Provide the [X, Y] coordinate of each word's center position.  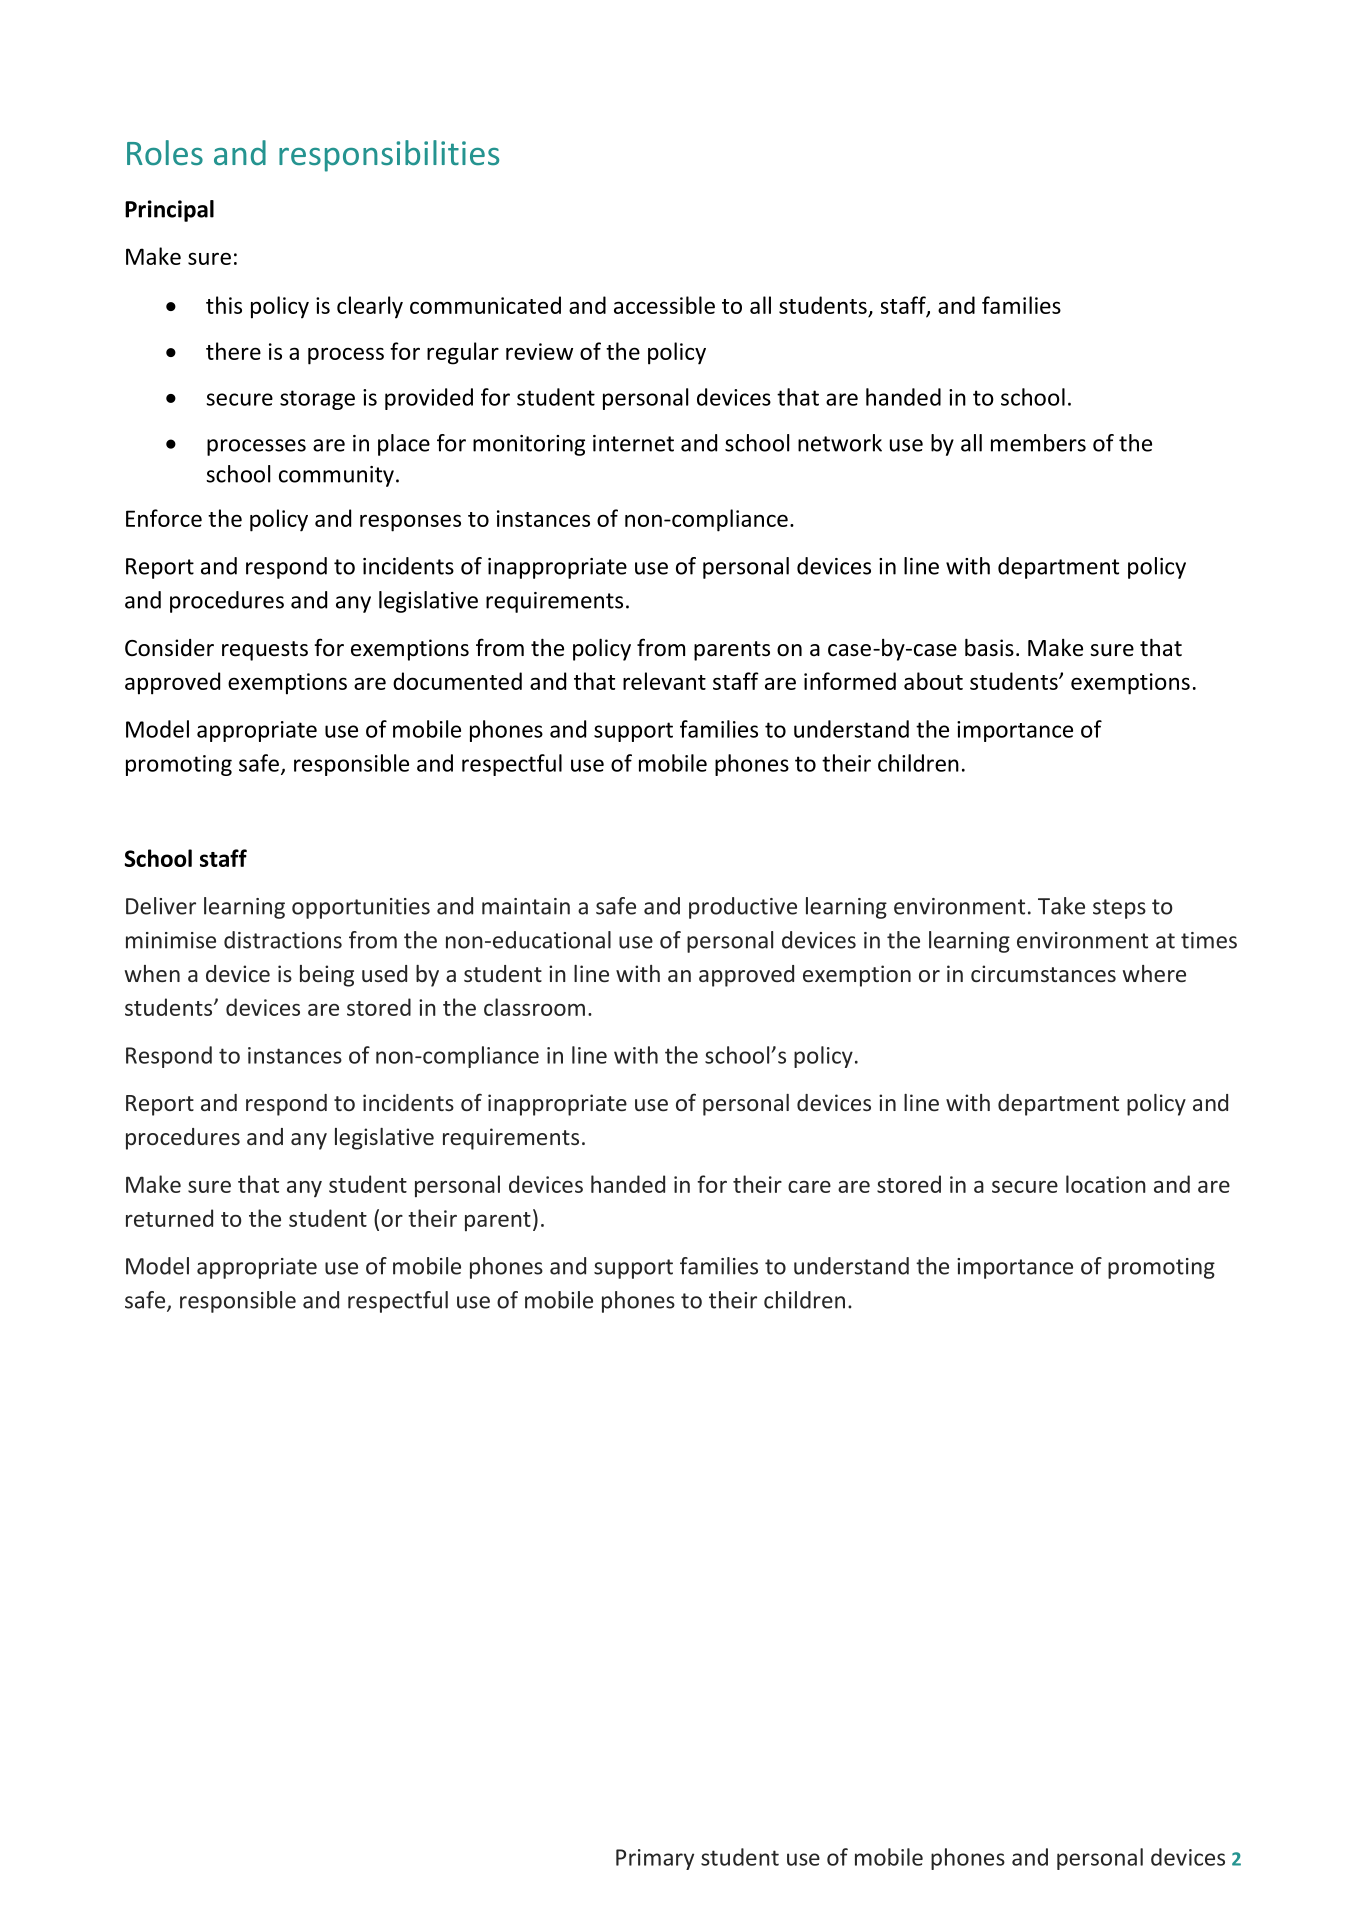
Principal [169, 211]
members [1038, 443]
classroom [534, 1007]
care [809, 1187]
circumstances [1043, 973]
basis [989, 647]
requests [265, 651]
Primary [655, 1859]
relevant [664, 681]
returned [169, 1218]
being [327, 976]
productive [743, 908]
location [1106, 1184]
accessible [664, 305]
